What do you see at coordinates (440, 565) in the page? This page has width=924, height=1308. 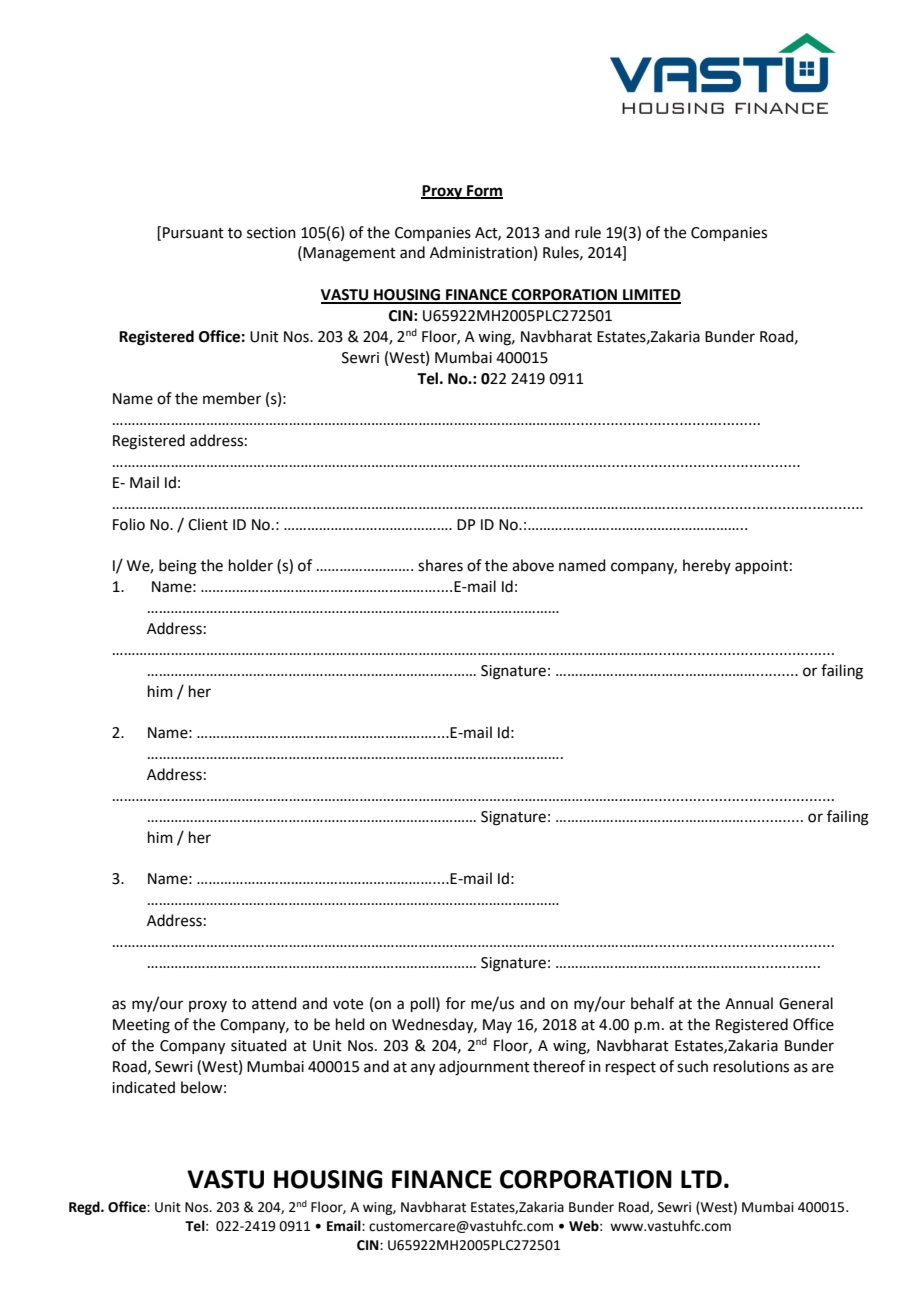 I see `shares` at bounding box center [440, 565].
